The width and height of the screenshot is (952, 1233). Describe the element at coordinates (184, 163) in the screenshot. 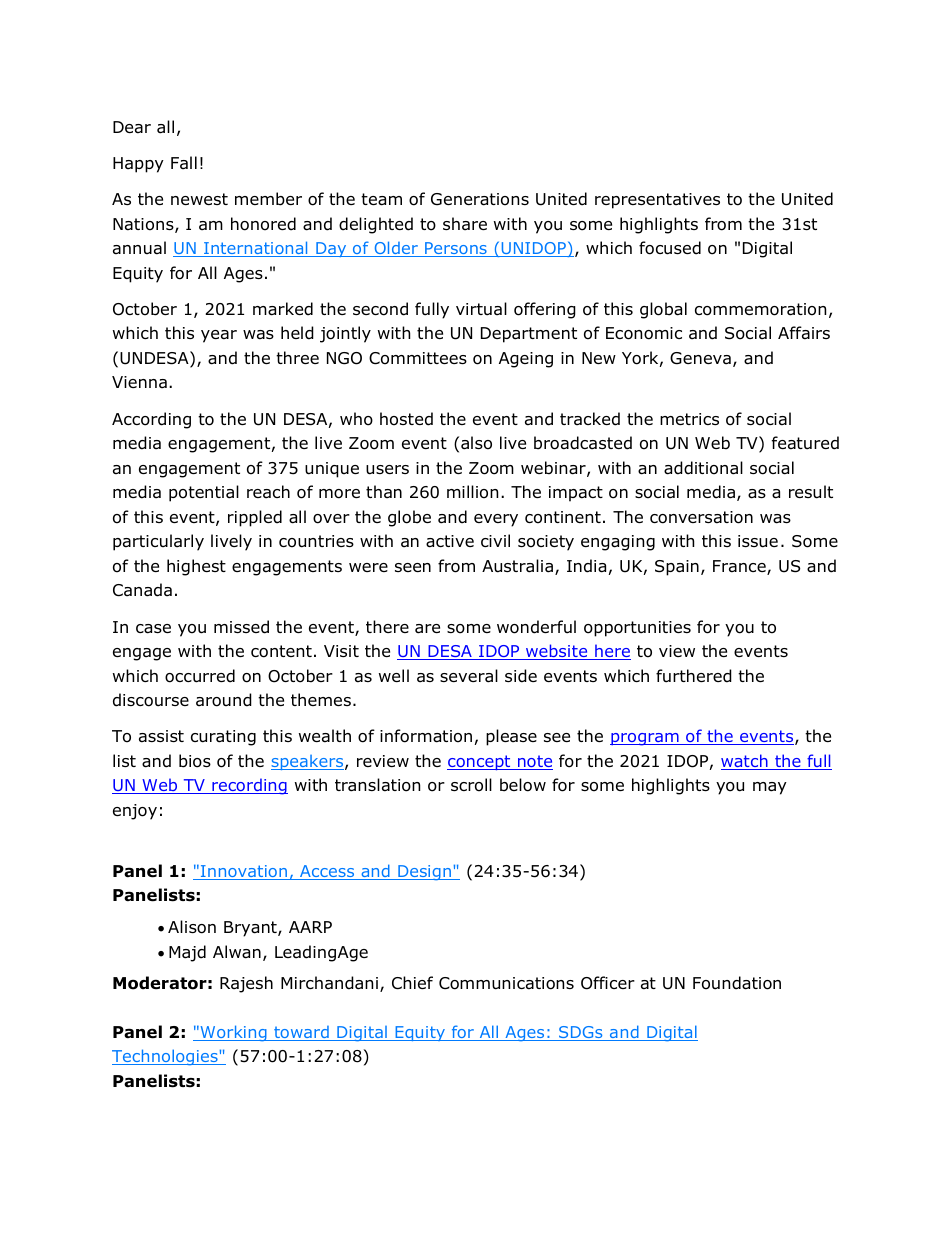

I see `Fall` at that location.
